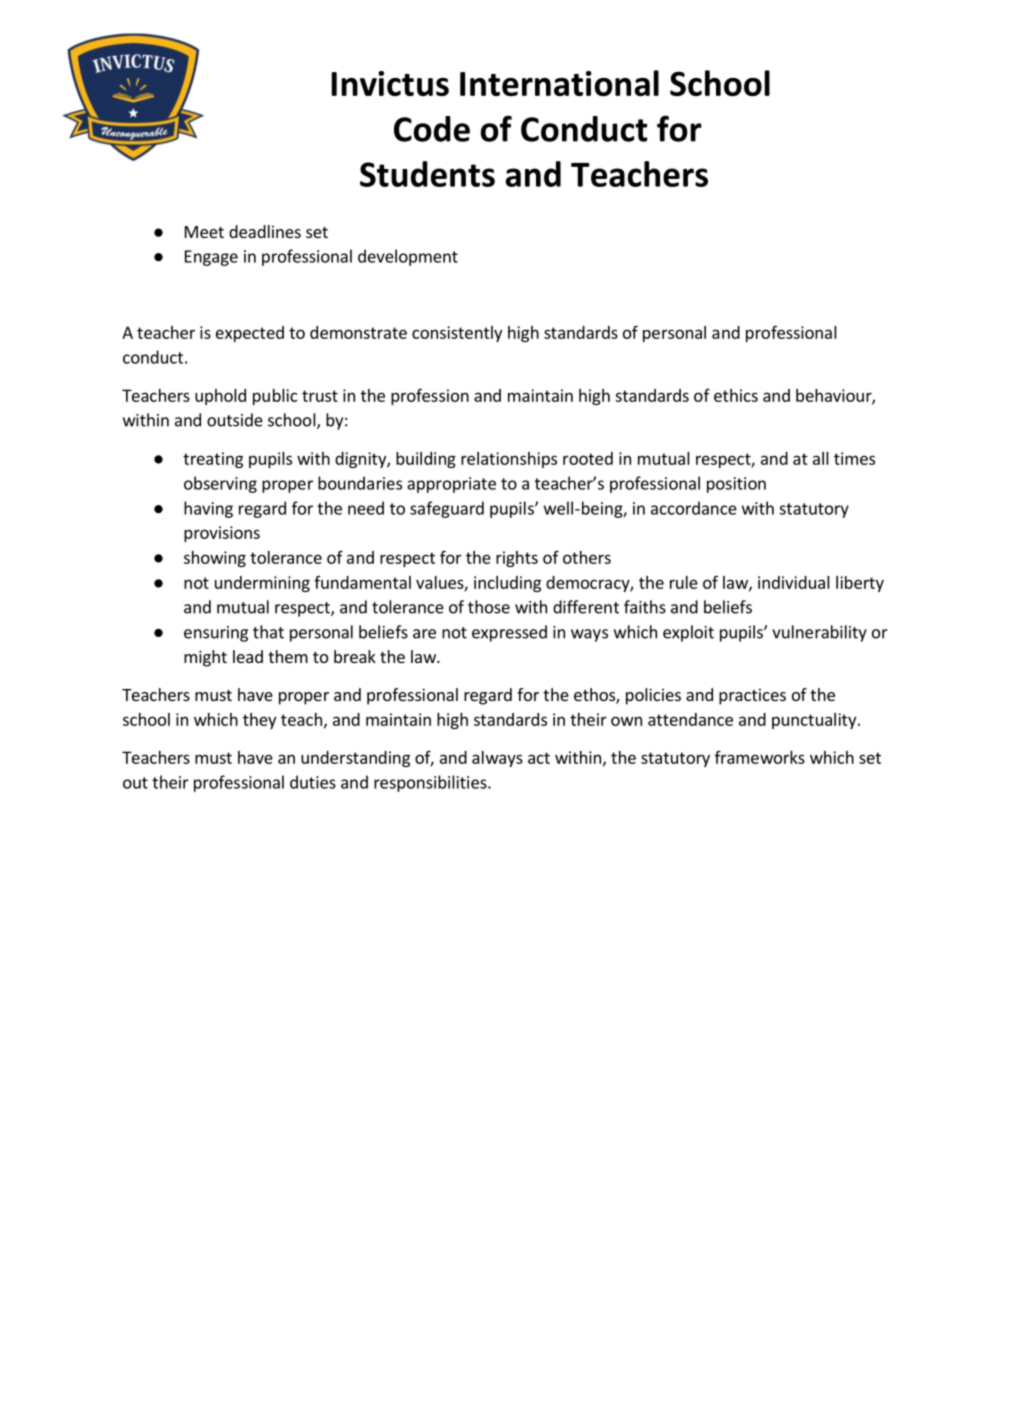  What do you see at coordinates (432, 129) in the document?
I see `Code` at bounding box center [432, 129].
